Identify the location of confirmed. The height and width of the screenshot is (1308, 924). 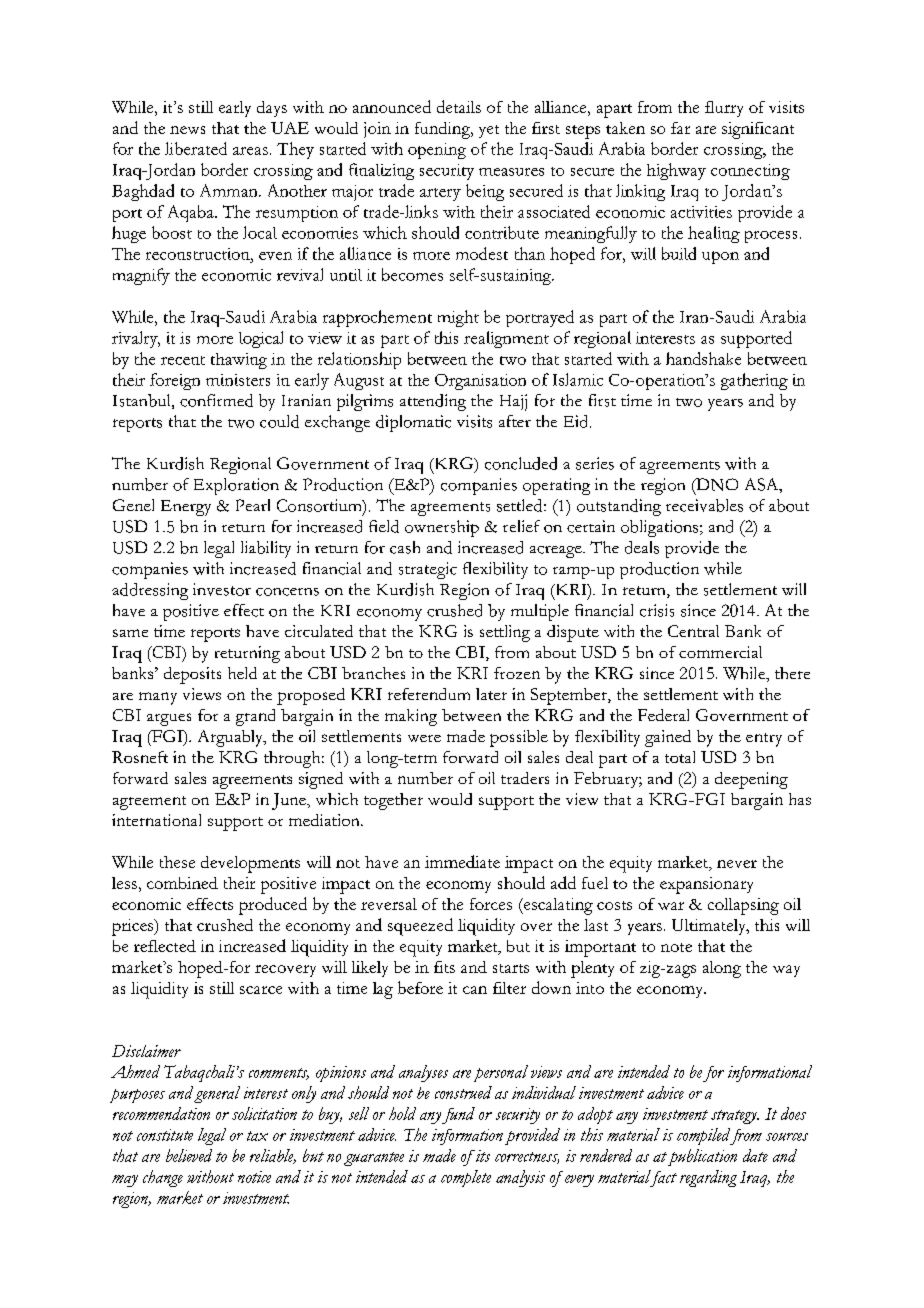
(216, 400).
